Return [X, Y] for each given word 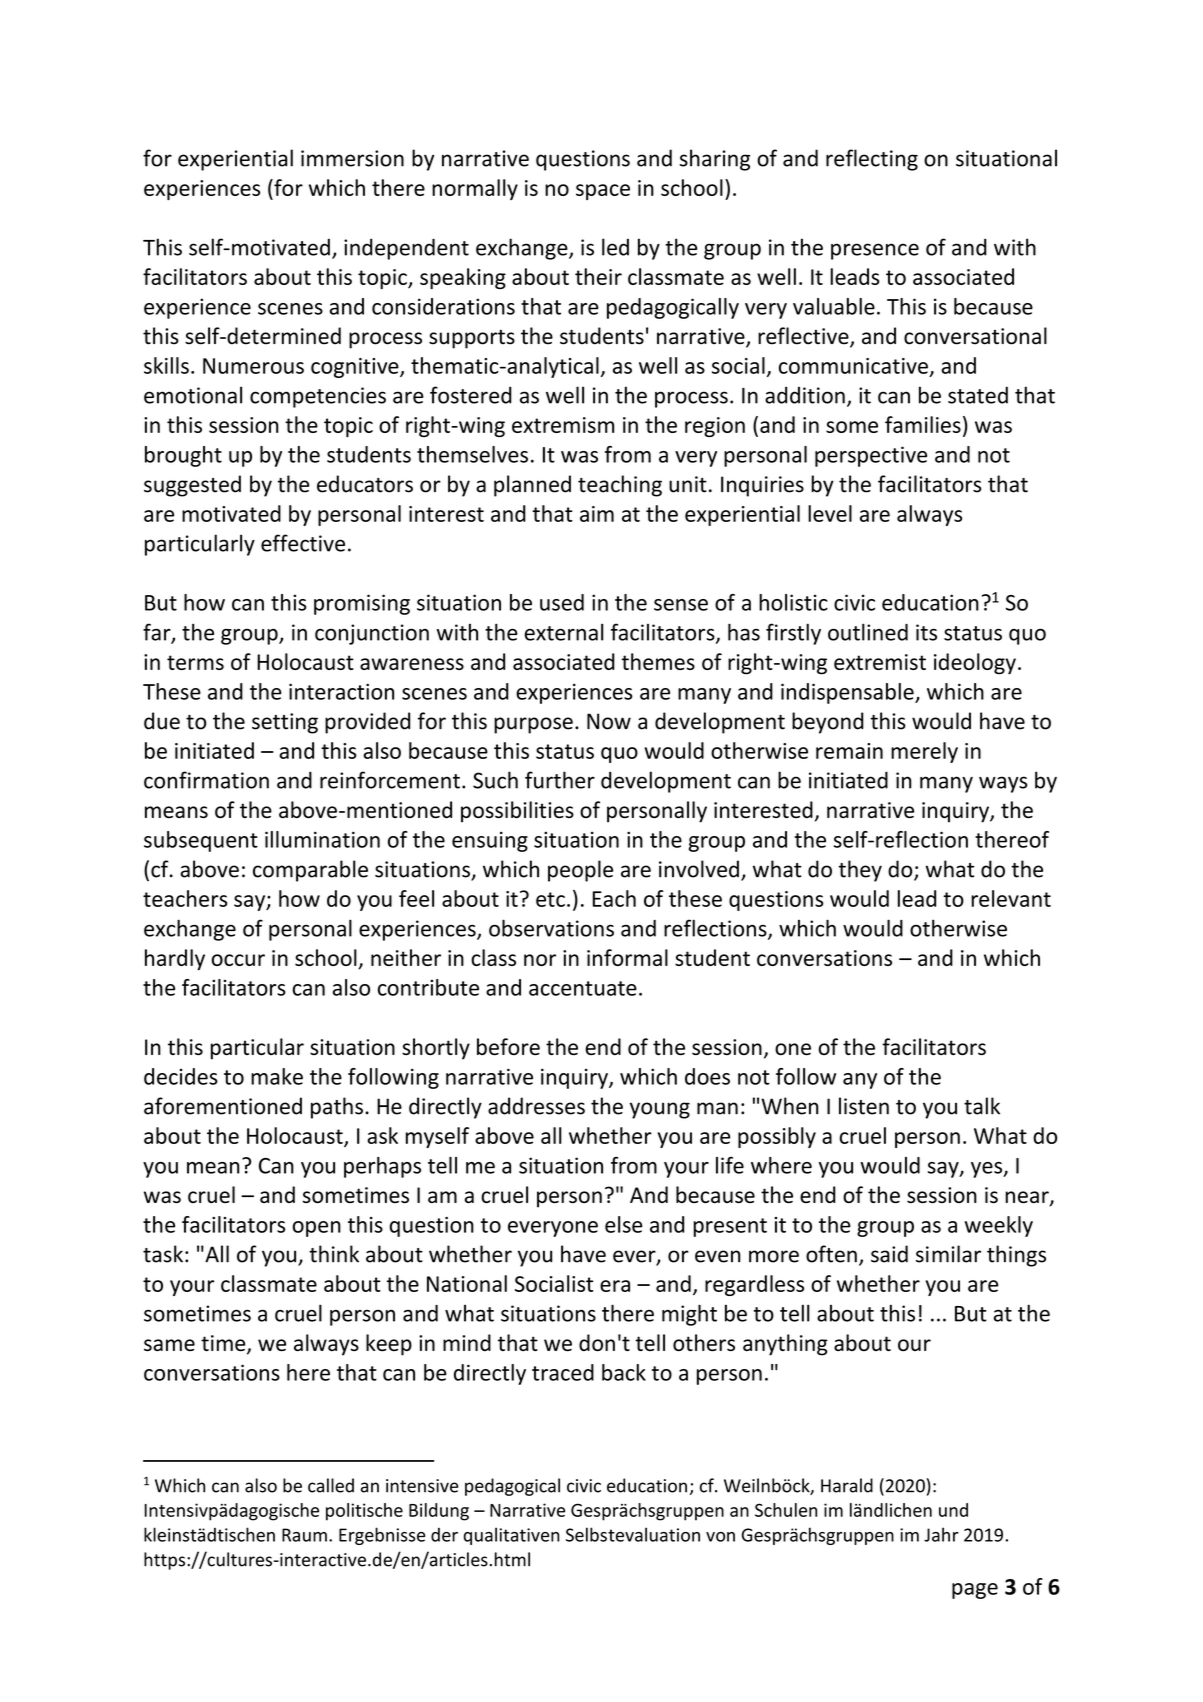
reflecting [872, 160]
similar [948, 1254]
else [623, 1224]
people [580, 871]
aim [597, 514]
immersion [352, 158]
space [603, 192]
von [720, 1537]
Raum [304, 1535]
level [830, 513]
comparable [310, 871]
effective [303, 543]
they [860, 871]
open [316, 1229]
